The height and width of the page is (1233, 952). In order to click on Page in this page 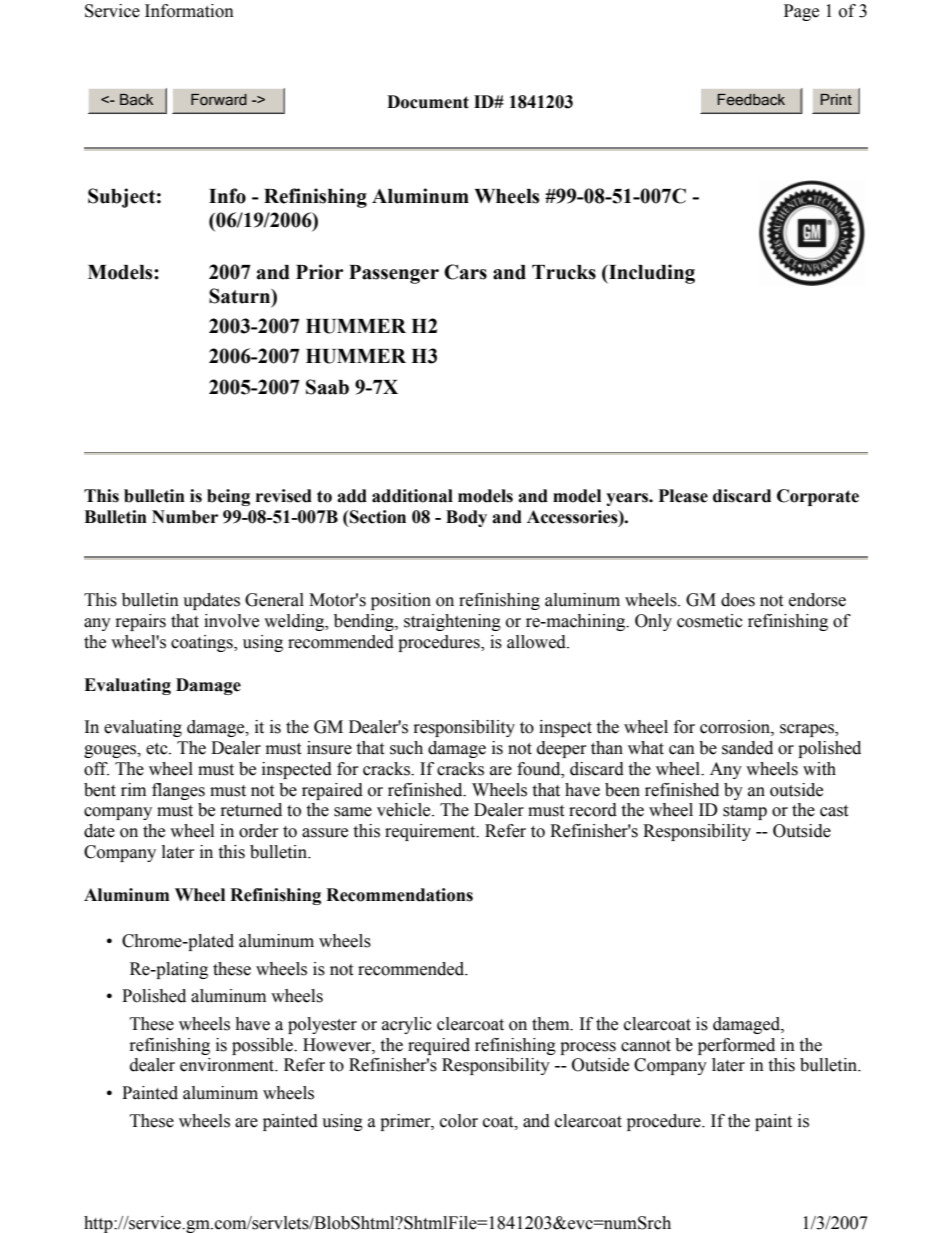, I will do `click(801, 12)`.
